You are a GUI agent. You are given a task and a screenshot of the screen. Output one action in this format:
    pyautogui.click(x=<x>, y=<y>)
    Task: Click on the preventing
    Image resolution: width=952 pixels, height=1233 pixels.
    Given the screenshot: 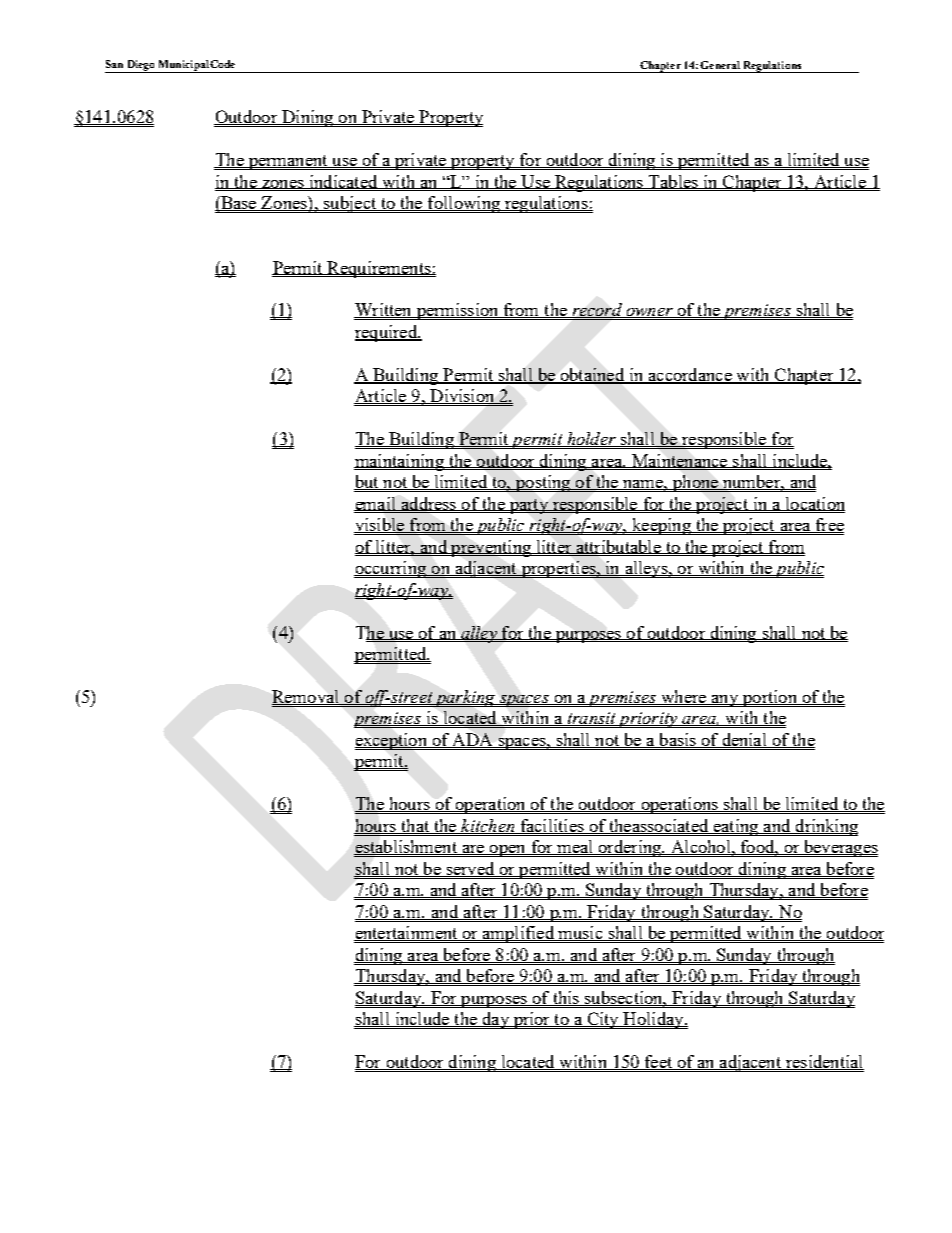 What is the action you would take?
    pyautogui.click(x=491, y=548)
